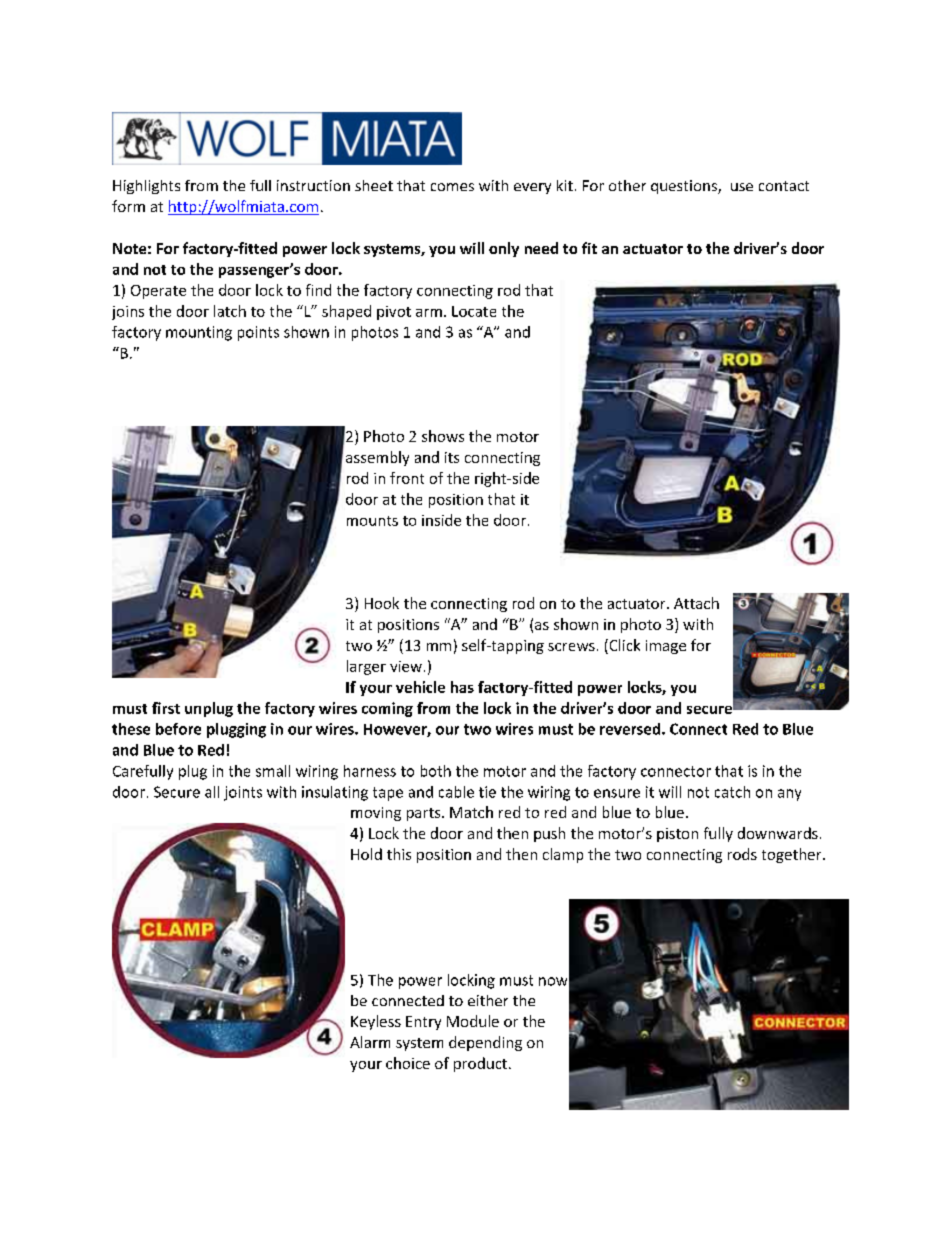  I want to click on depending, so click(485, 1043).
